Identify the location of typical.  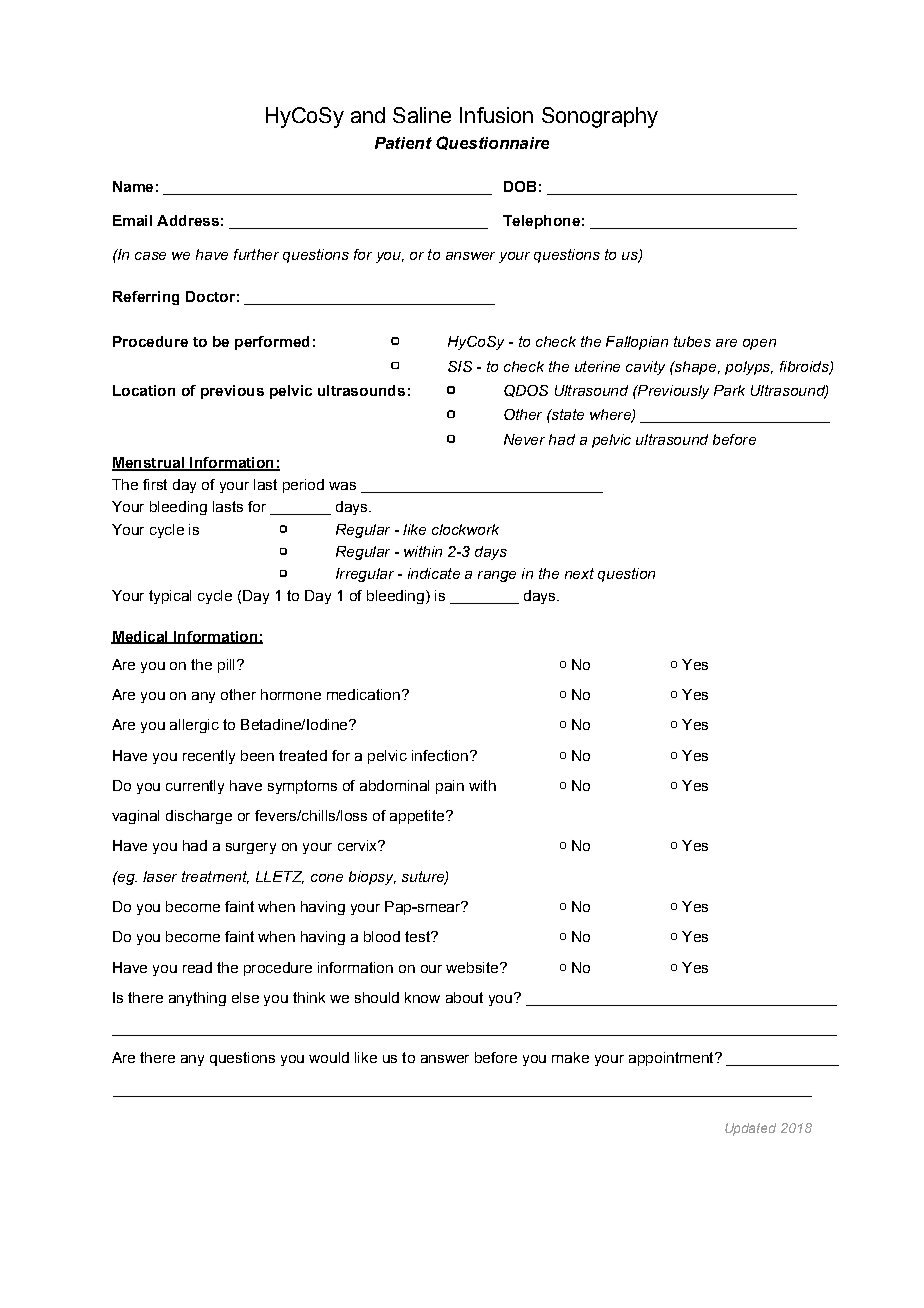
(170, 597).
